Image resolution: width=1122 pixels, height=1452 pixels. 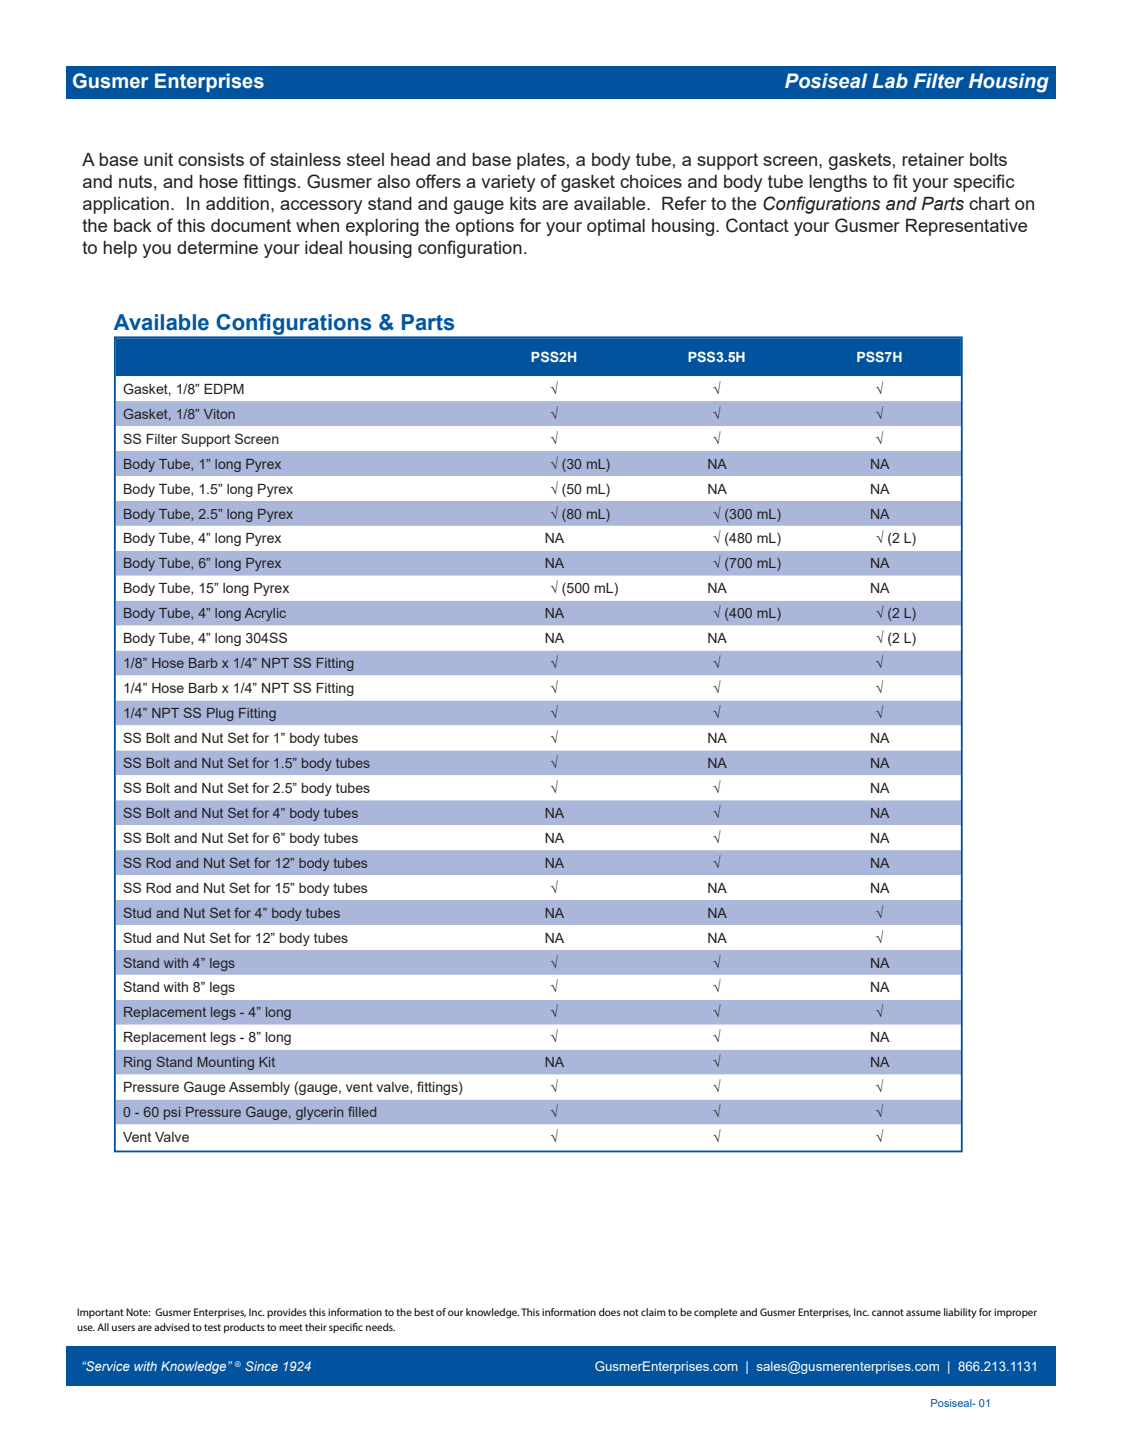 I want to click on Representative, so click(x=966, y=227).
